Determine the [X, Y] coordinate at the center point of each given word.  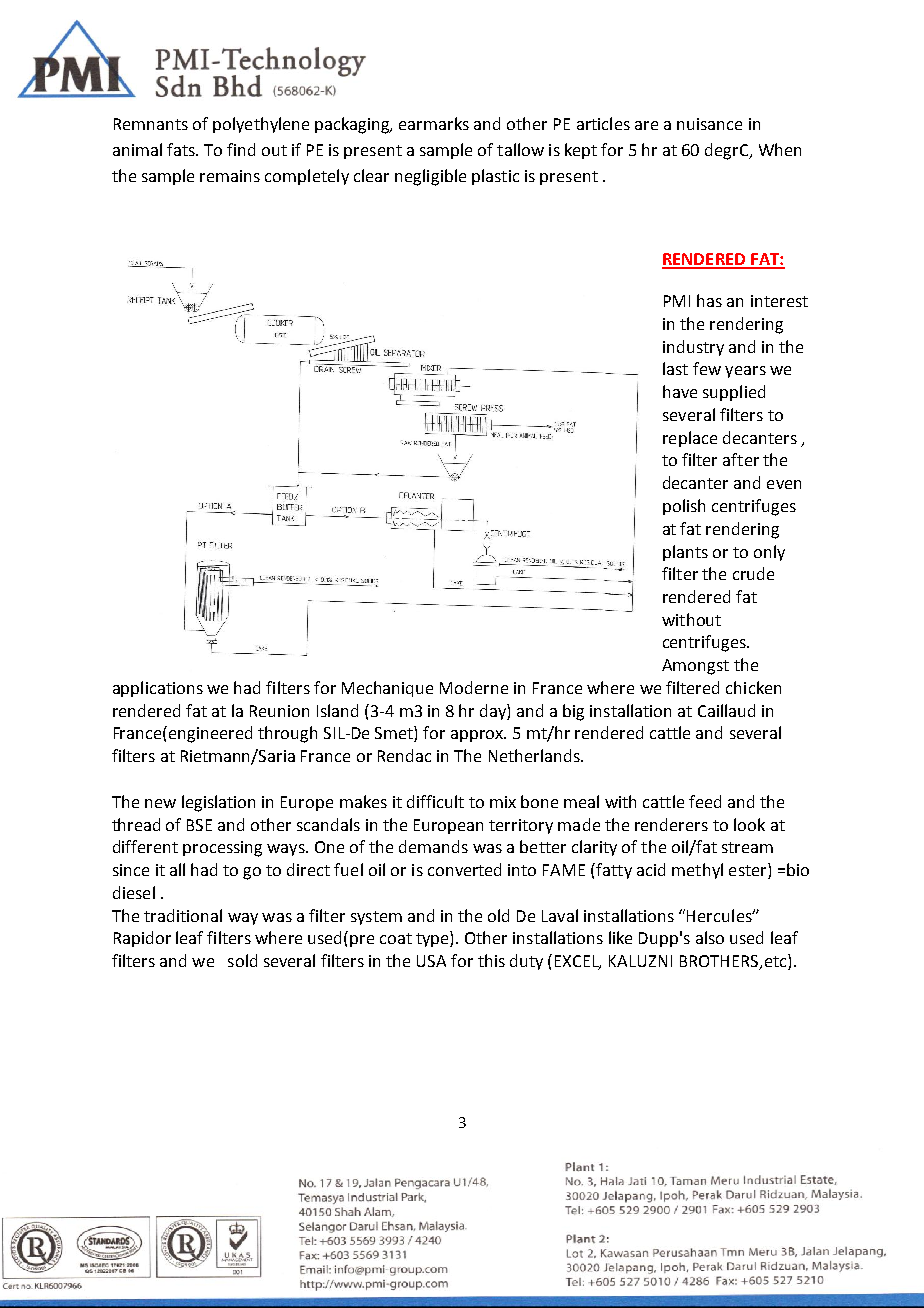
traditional [183, 915]
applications [158, 689]
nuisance [709, 124]
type [433, 939]
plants [685, 553]
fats [182, 149]
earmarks [434, 123]
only [769, 553]
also [710, 937]
